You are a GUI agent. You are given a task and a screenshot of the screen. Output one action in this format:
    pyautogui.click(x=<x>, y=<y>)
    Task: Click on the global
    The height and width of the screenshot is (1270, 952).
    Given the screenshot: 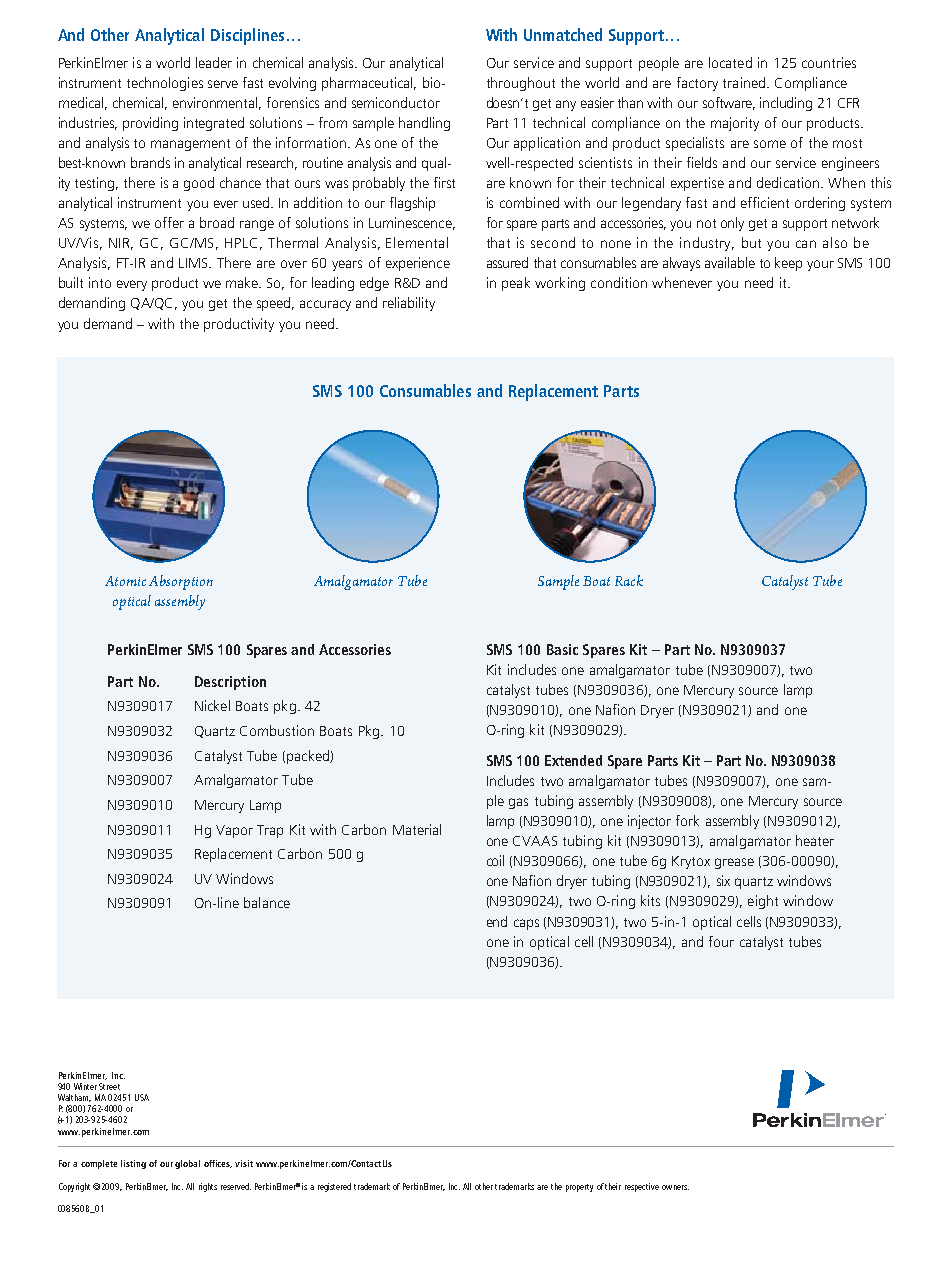 What is the action you would take?
    pyautogui.click(x=187, y=1164)
